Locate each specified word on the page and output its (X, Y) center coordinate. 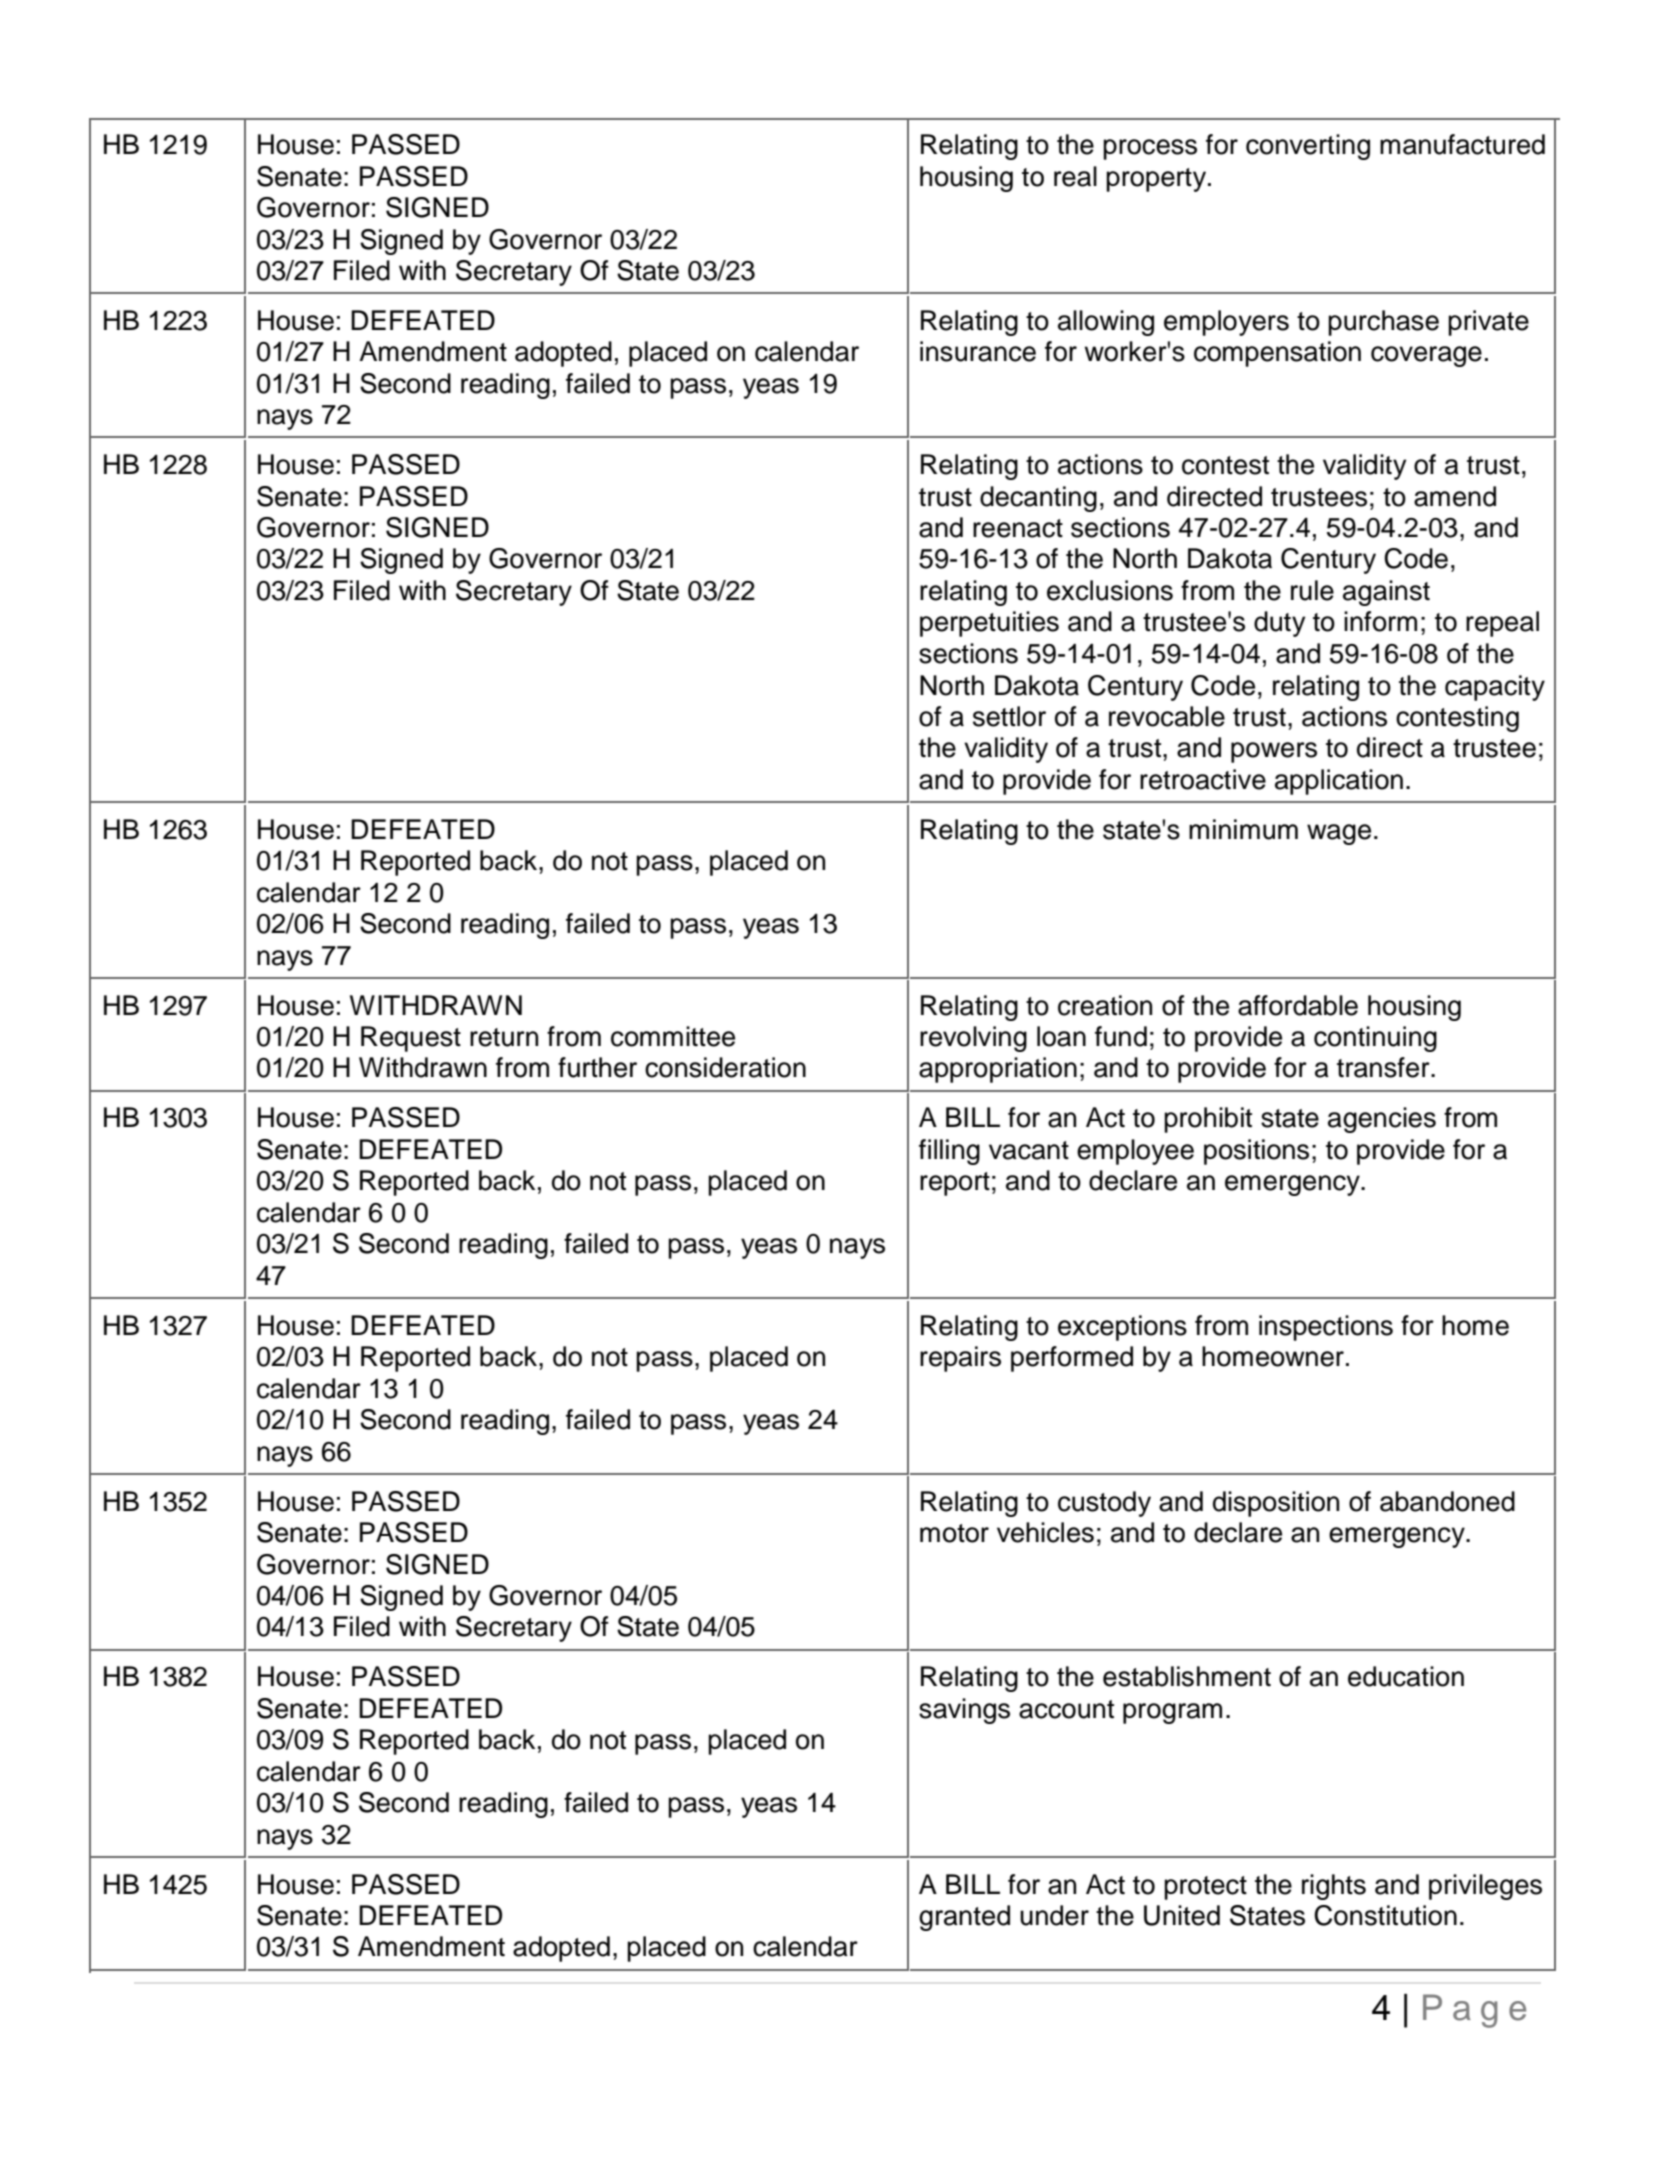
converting (1308, 147)
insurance (978, 351)
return (504, 1037)
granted (964, 1918)
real (1075, 176)
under (1054, 1915)
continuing (1375, 1039)
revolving (973, 1039)
